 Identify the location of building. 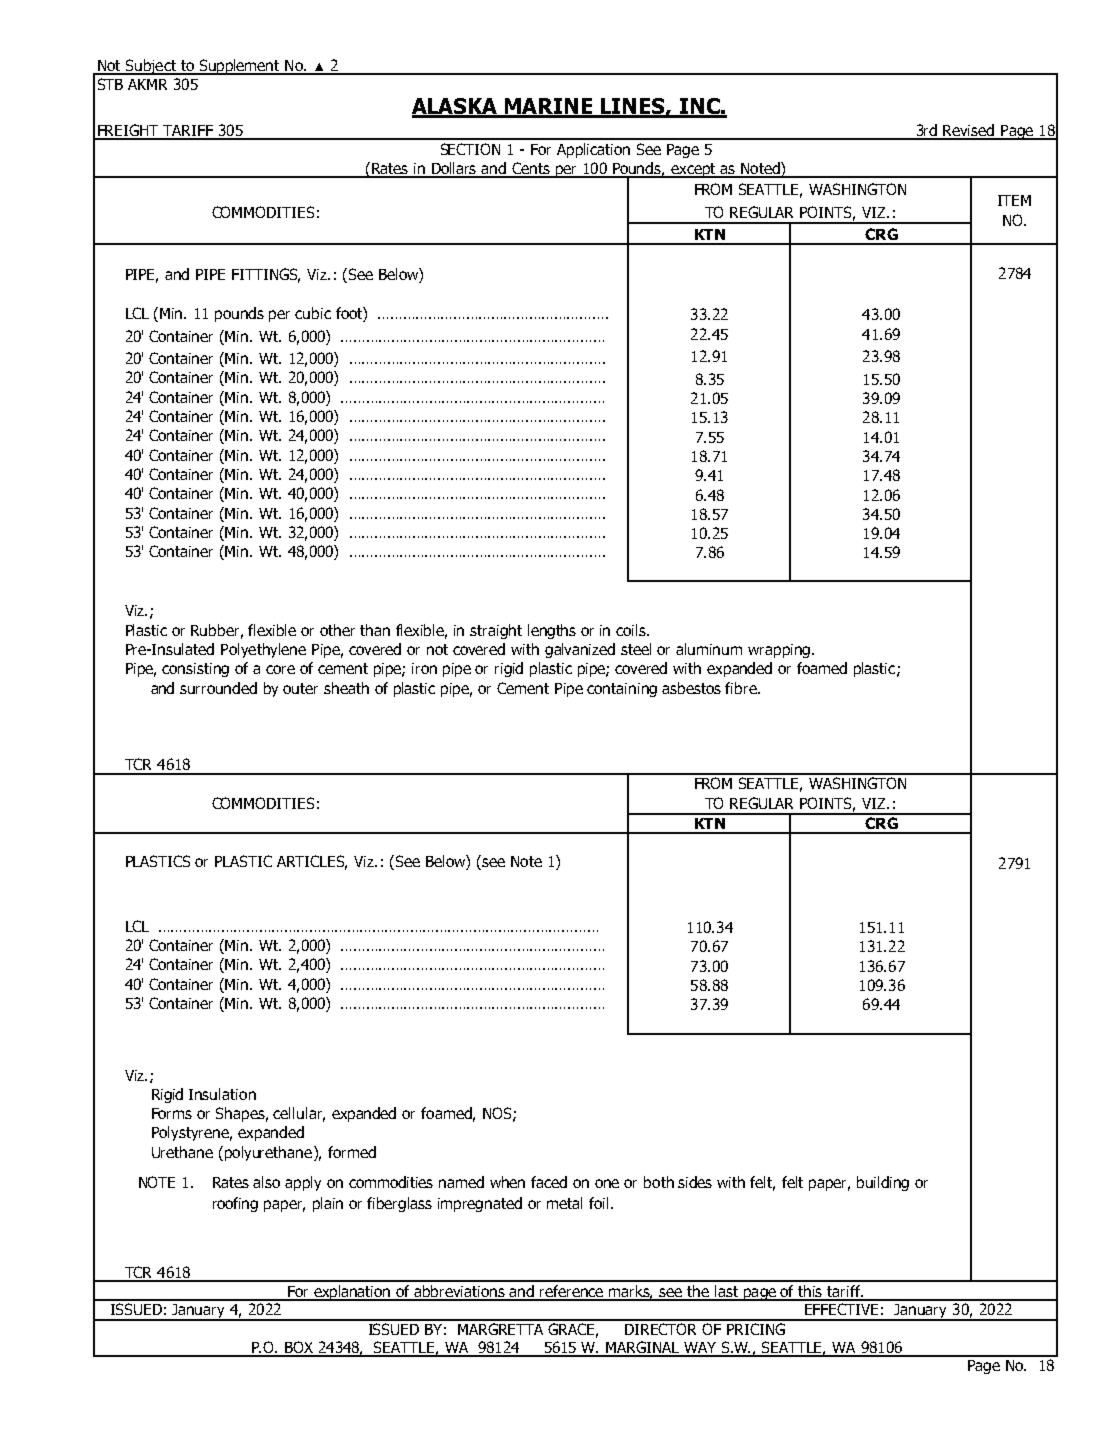
(883, 1183).
